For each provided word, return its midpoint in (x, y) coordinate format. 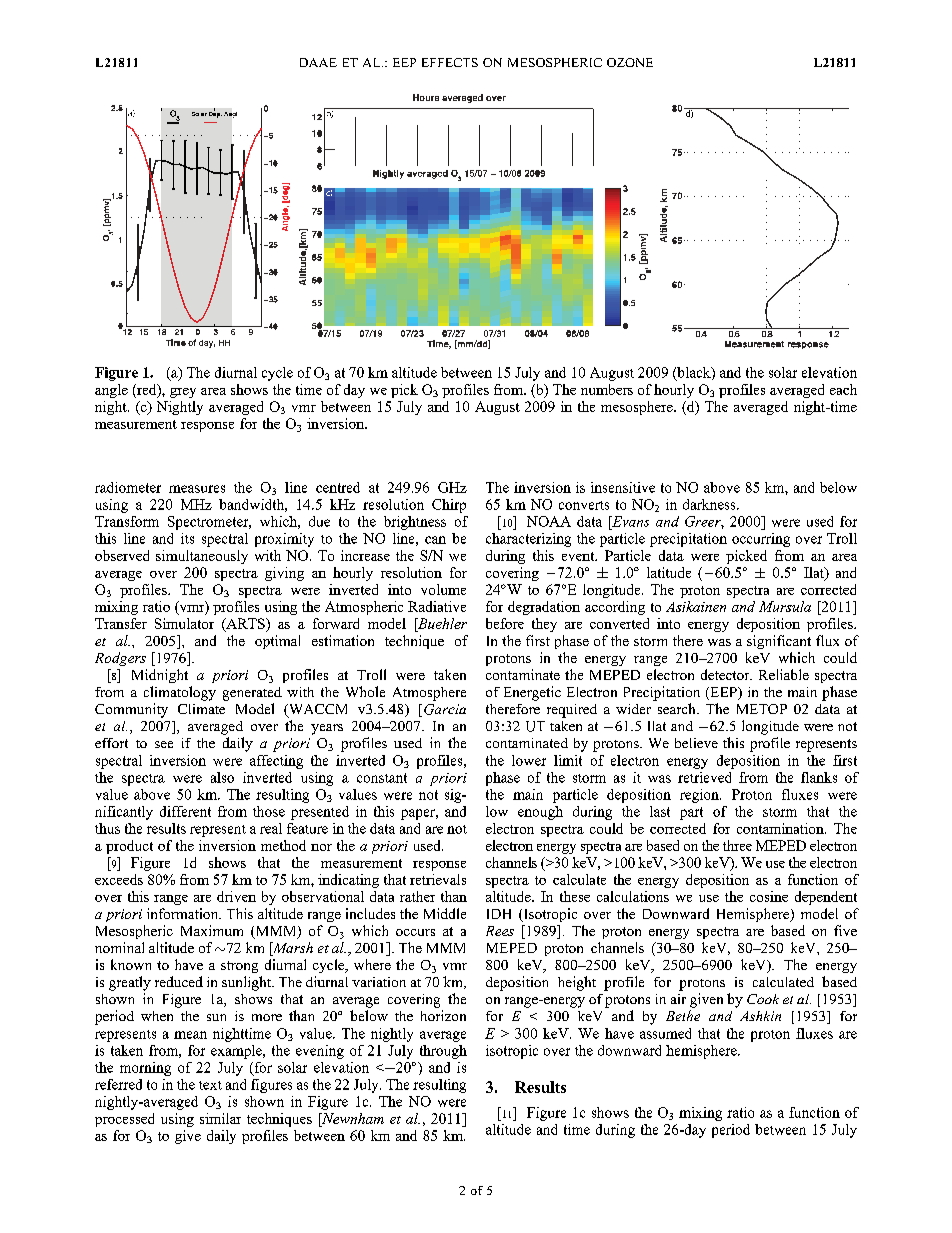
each (843, 389)
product (129, 847)
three (737, 845)
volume (443, 589)
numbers (607, 389)
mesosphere (638, 408)
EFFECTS (450, 62)
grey (183, 393)
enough (540, 813)
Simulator (184, 623)
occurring (761, 540)
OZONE (630, 62)
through (443, 1052)
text (210, 1085)
